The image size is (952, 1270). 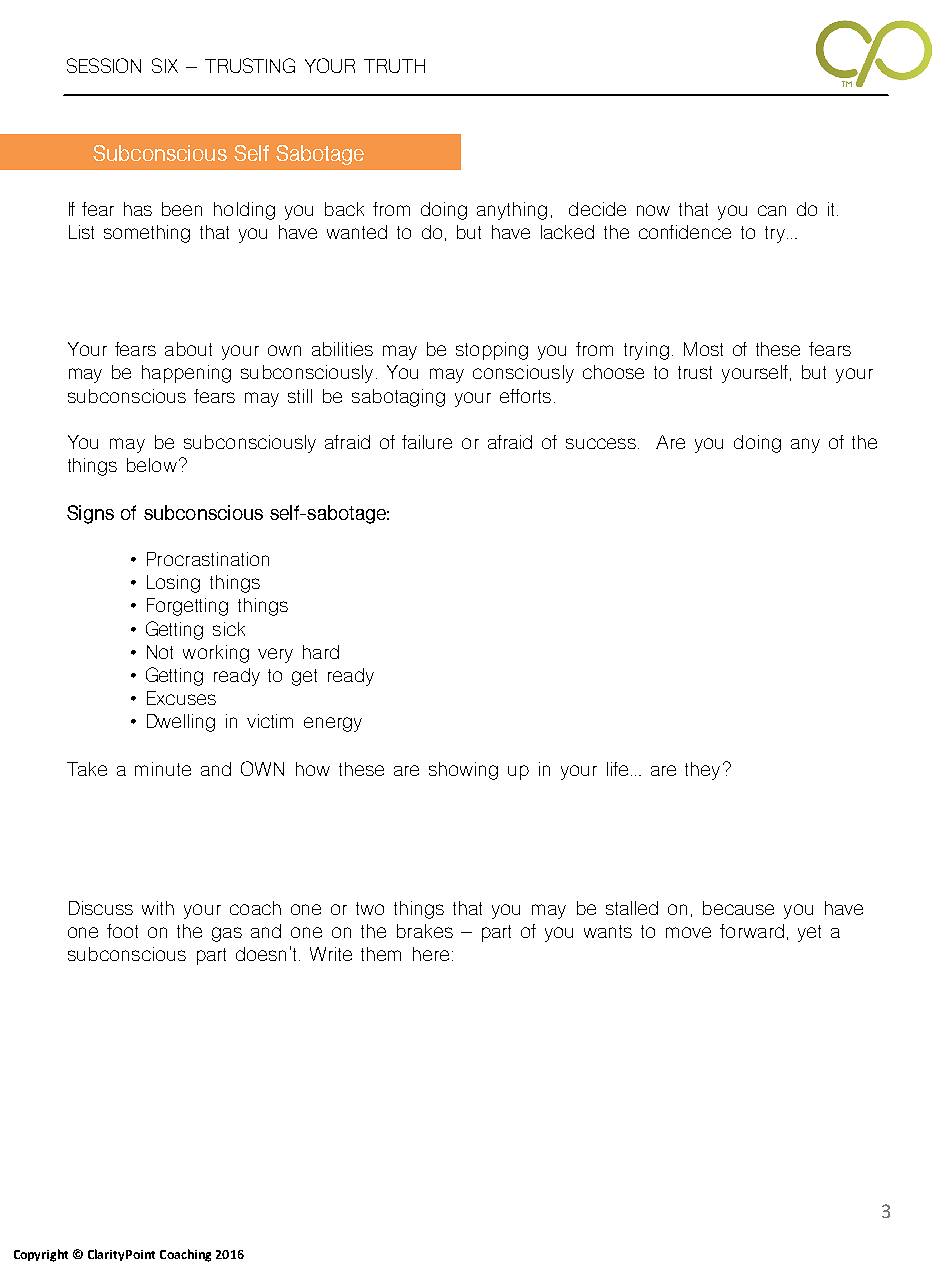 I want to click on here, so click(x=431, y=954).
